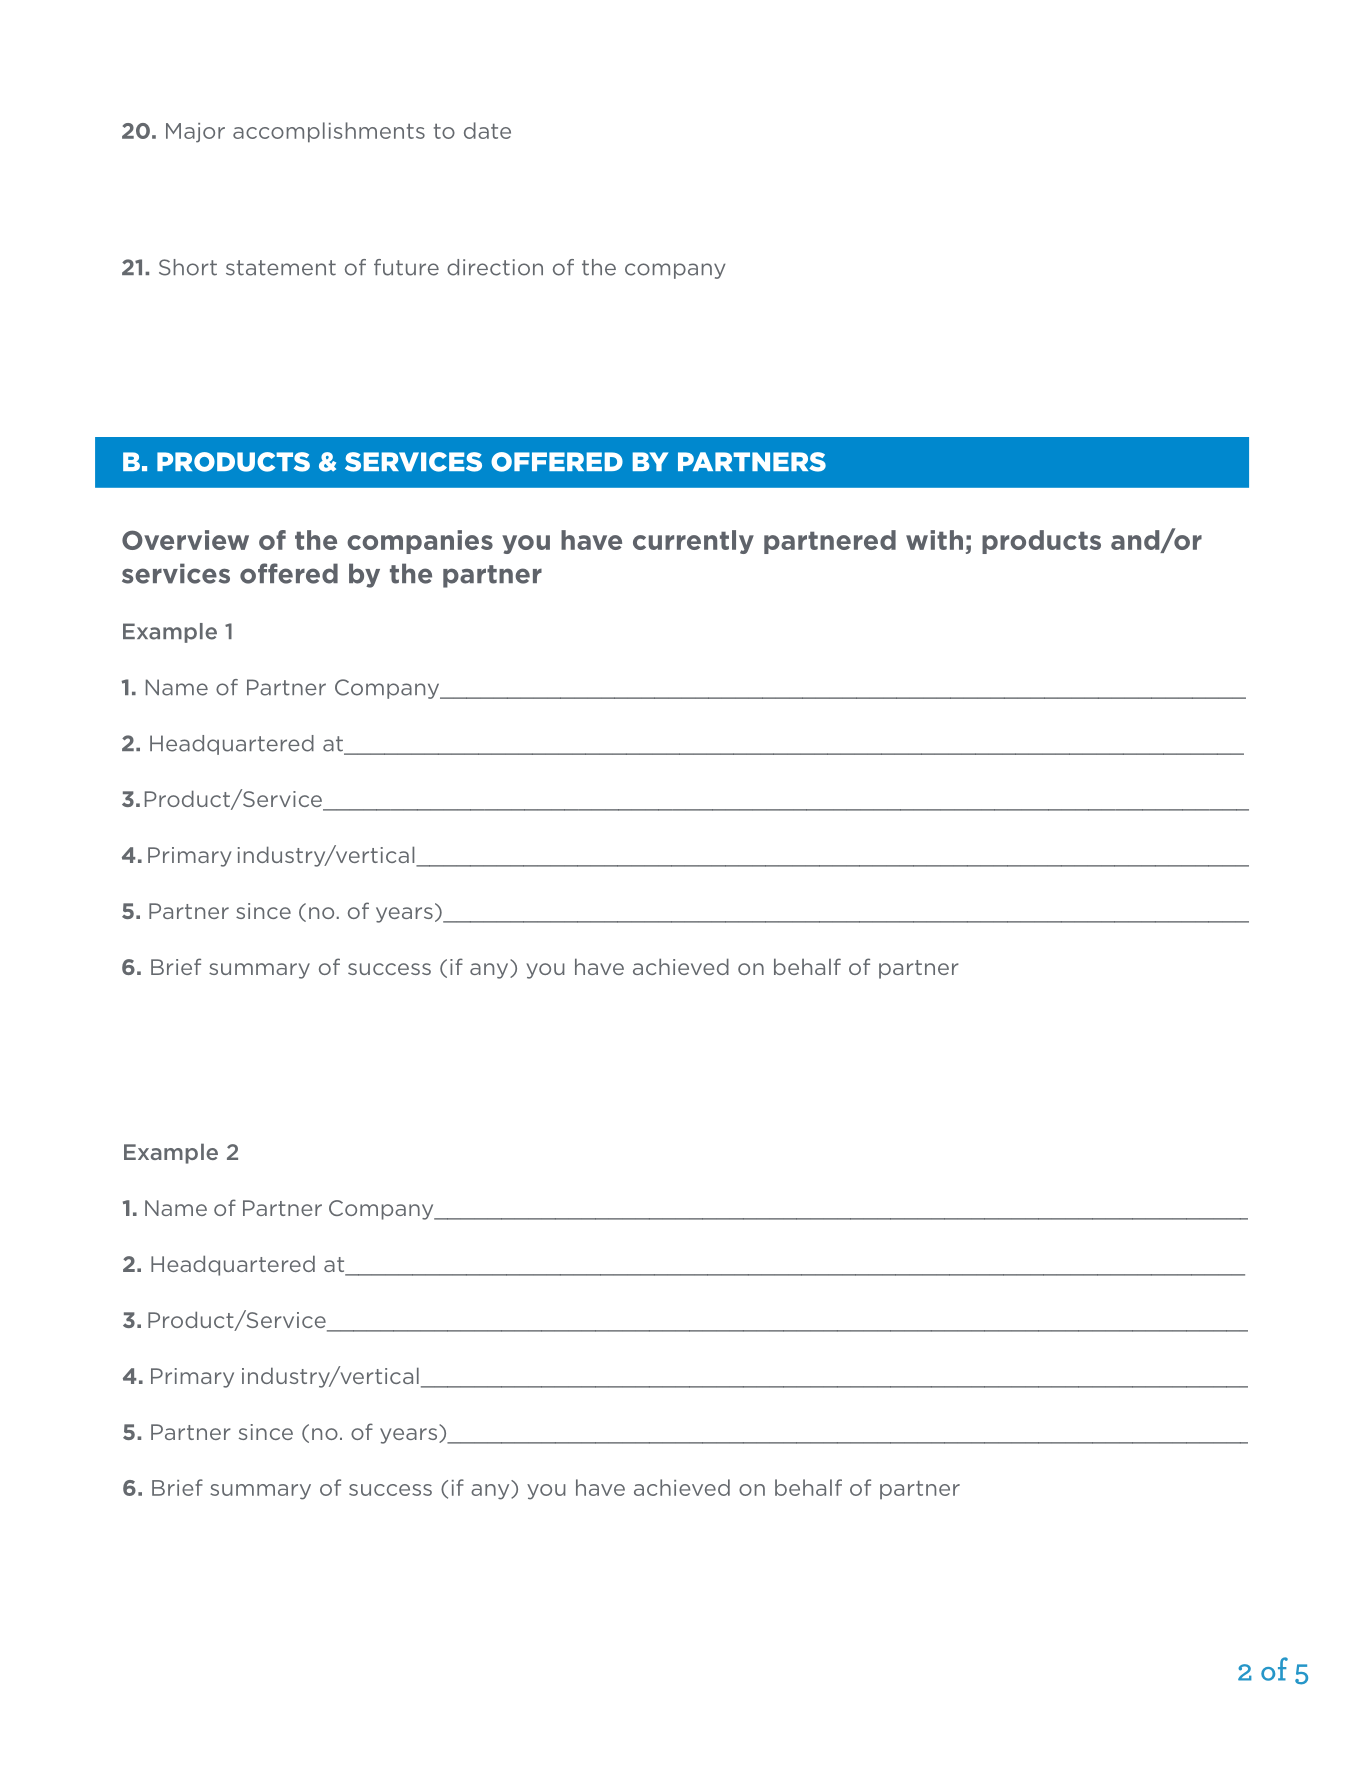  Describe the element at coordinates (487, 130) in the screenshot. I see `date` at that location.
